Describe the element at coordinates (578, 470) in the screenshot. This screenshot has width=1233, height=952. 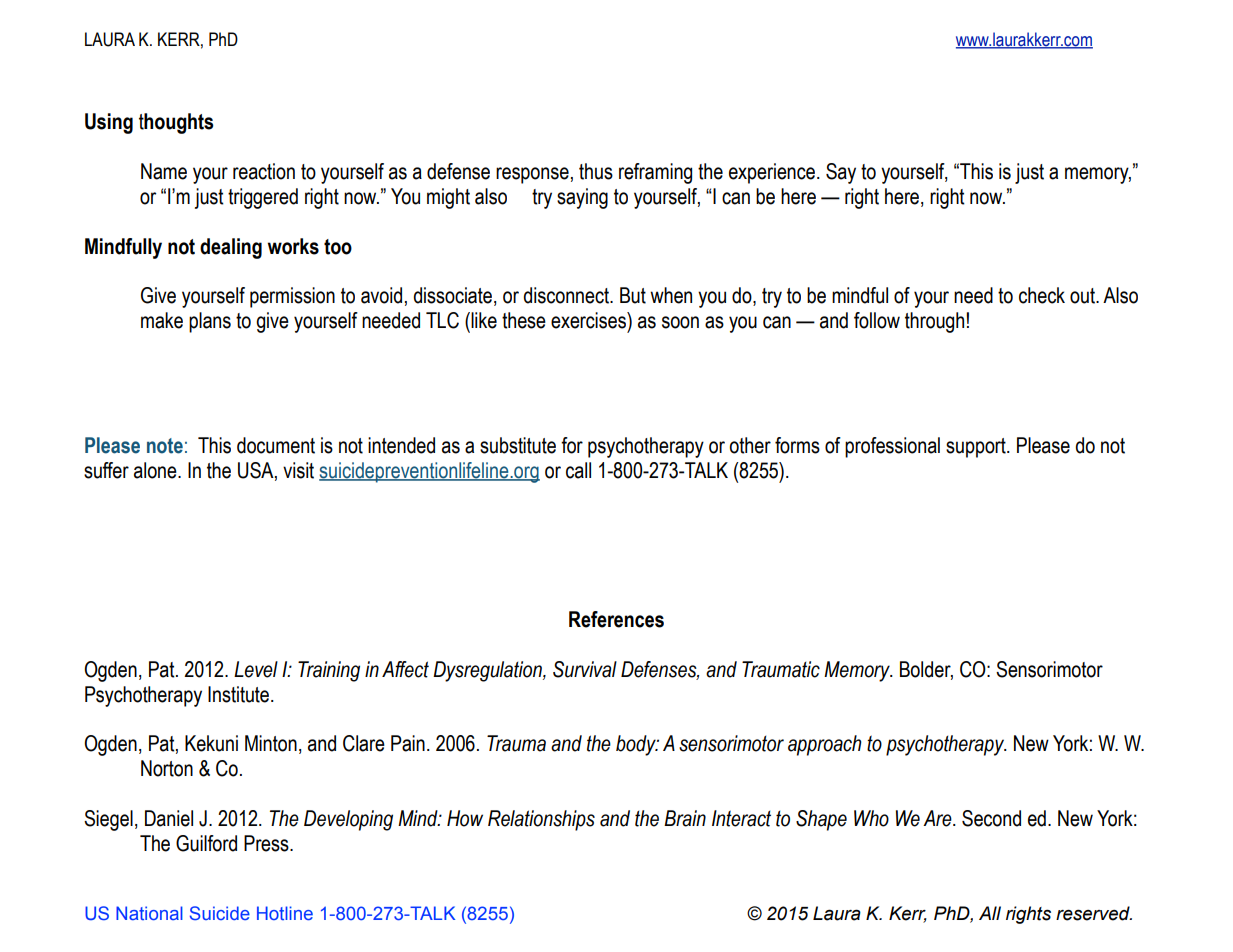
I see `call` at that location.
